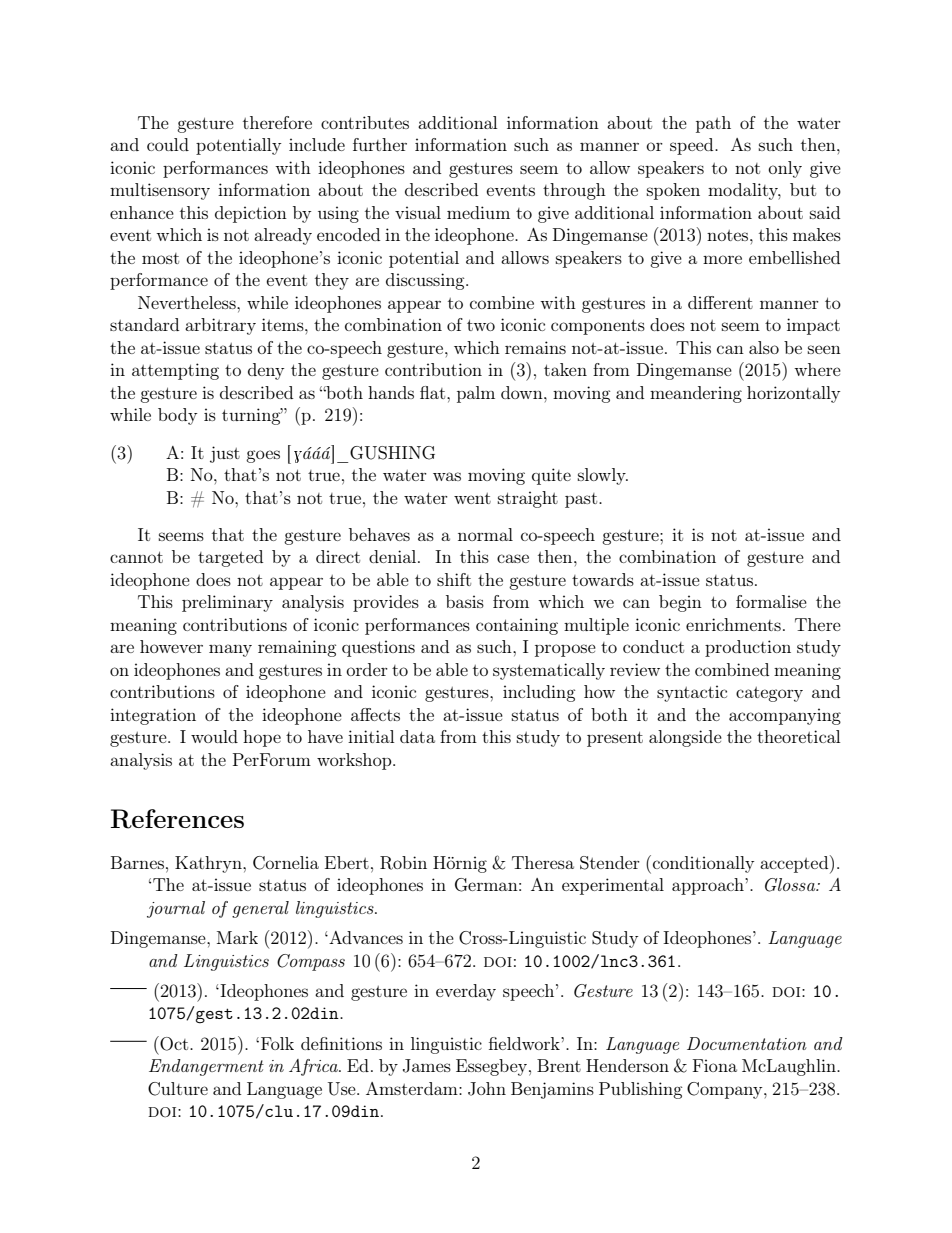 The width and height of the screenshot is (952, 1233). Describe the element at coordinates (206, 1067) in the screenshot. I see `Endangerment` at that location.
